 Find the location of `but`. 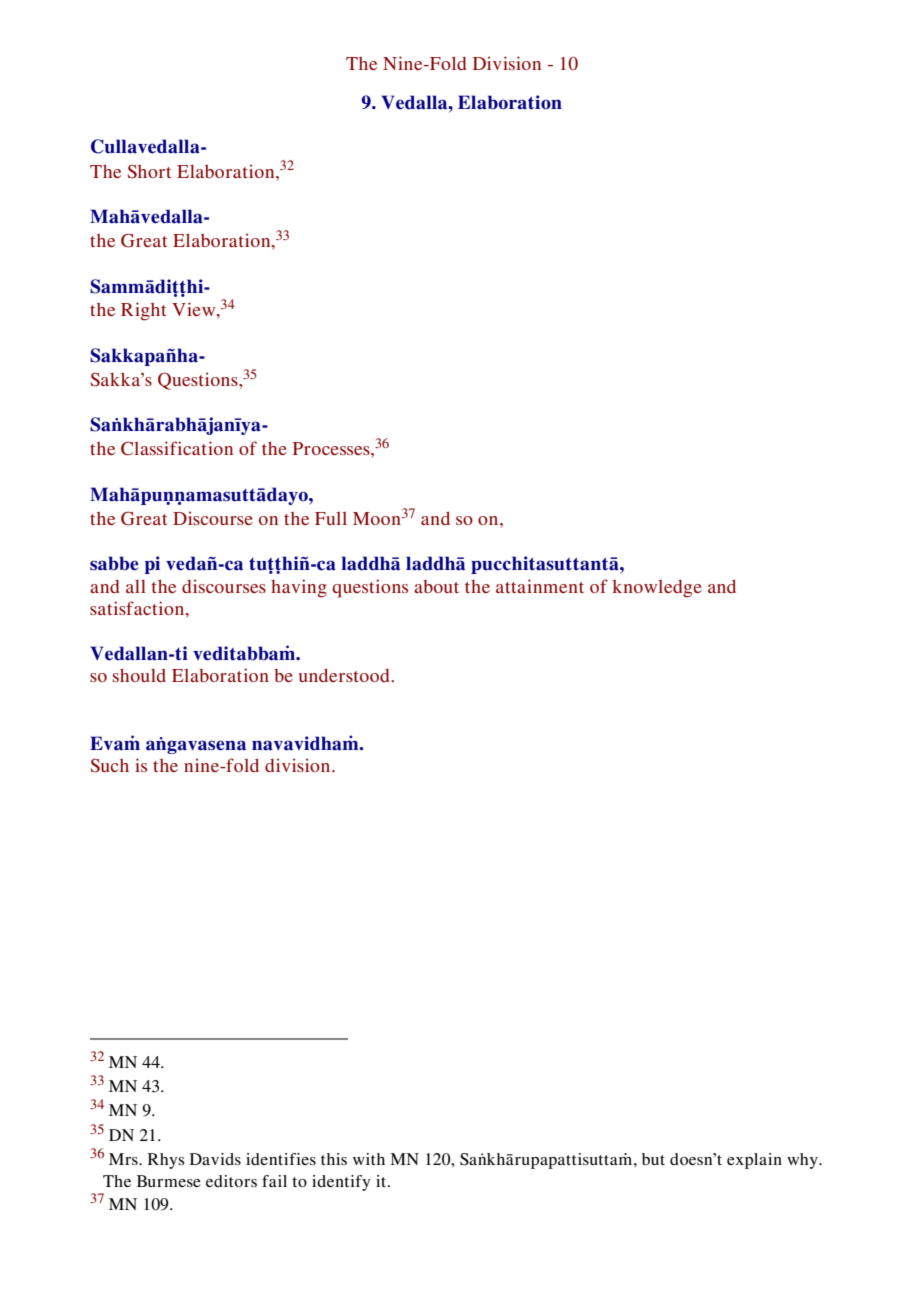

but is located at coordinates (653, 1159).
